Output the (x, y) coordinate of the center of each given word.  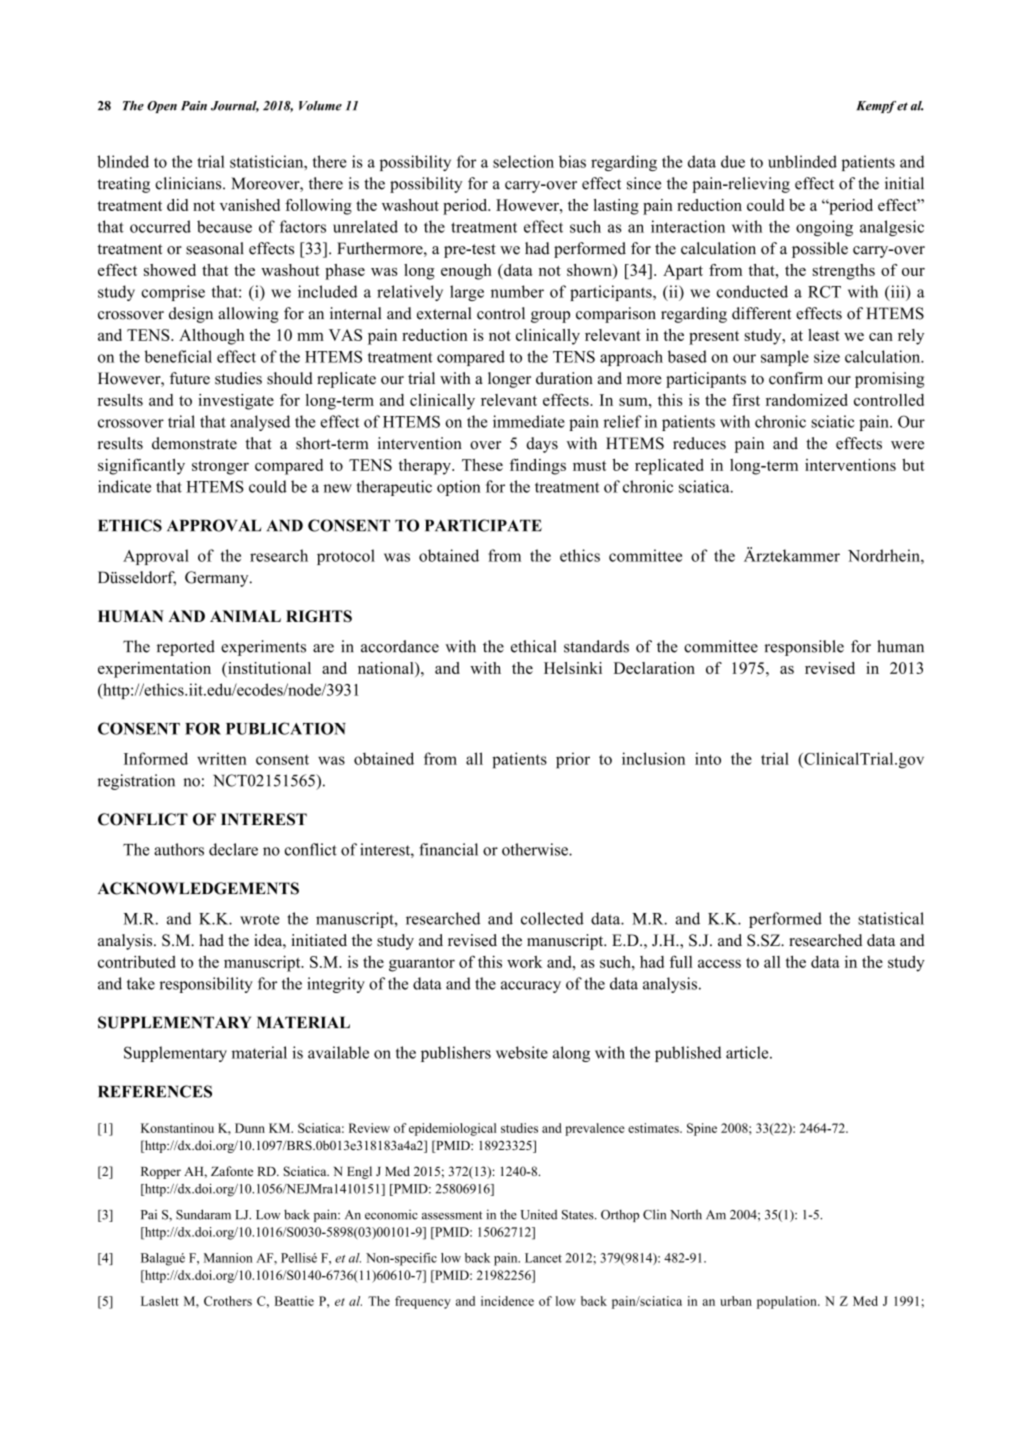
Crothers (228, 1301)
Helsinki (573, 668)
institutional (268, 668)
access (719, 963)
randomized (807, 400)
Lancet (543, 1258)
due (733, 161)
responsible (804, 648)
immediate (529, 421)
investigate (236, 402)
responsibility (206, 985)
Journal (235, 106)
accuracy (531, 987)
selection (523, 161)
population (788, 1302)
